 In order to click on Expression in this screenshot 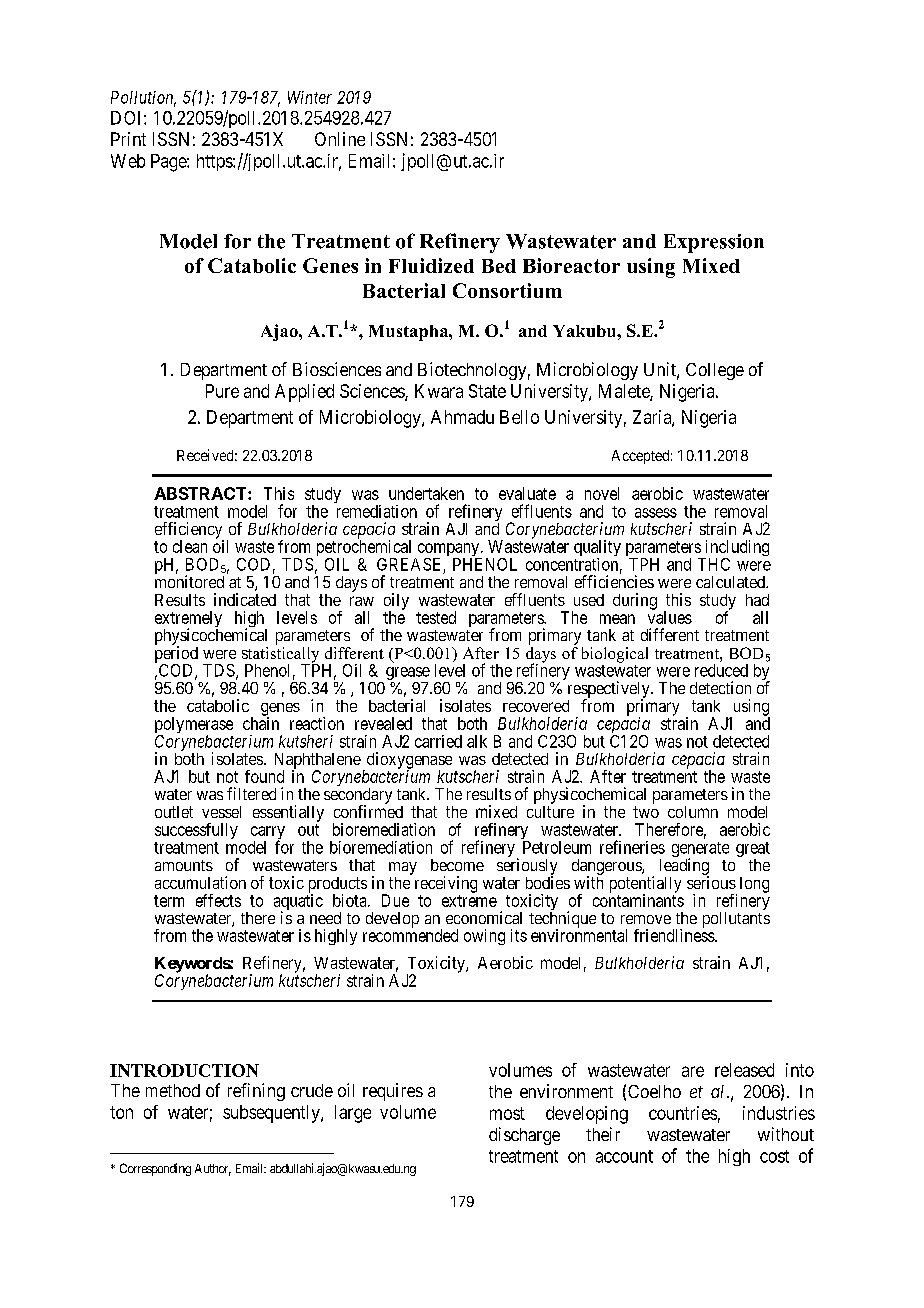, I will do `click(714, 243)`.
